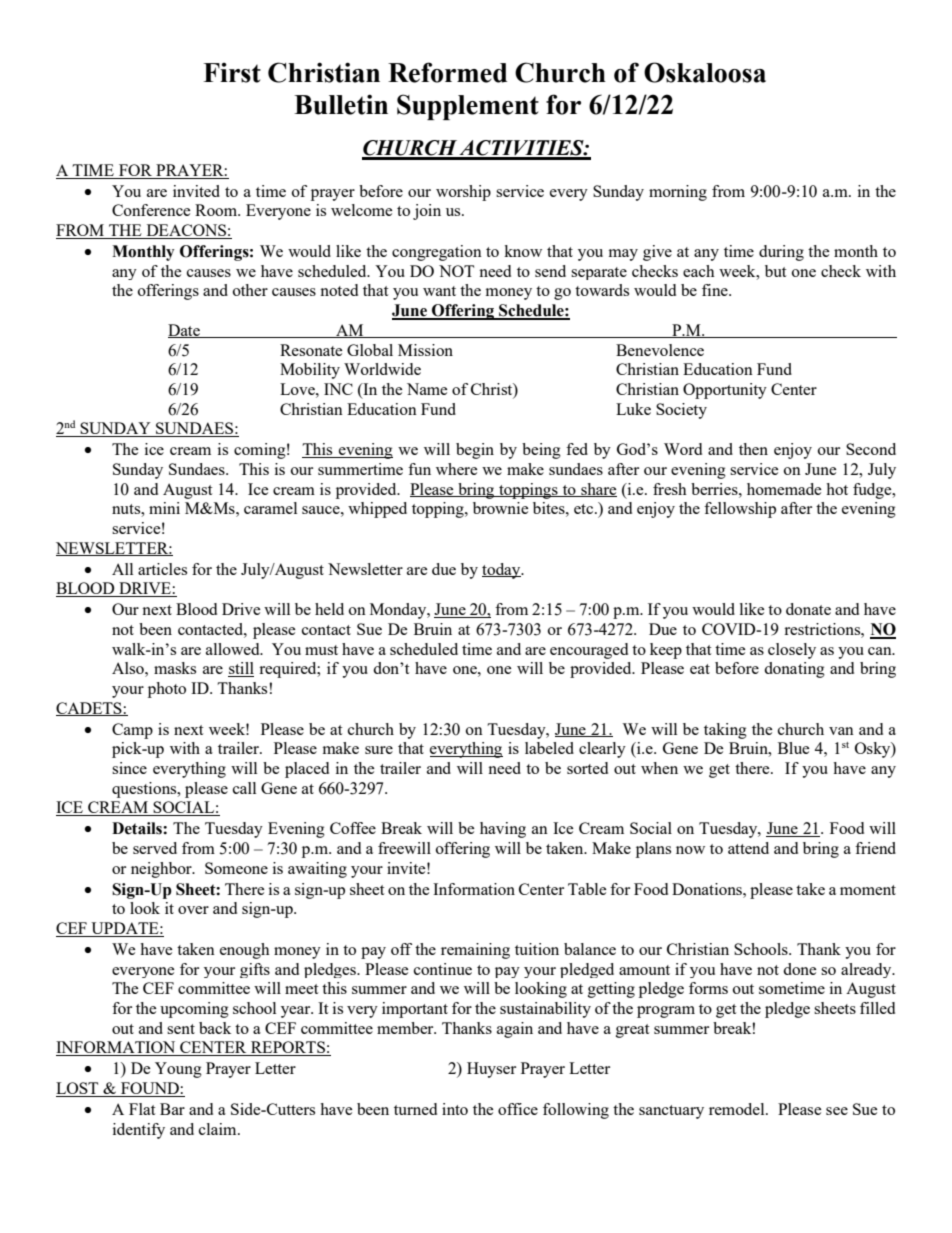 The height and width of the screenshot is (1233, 952). I want to click on into, so click(455, 1109).
